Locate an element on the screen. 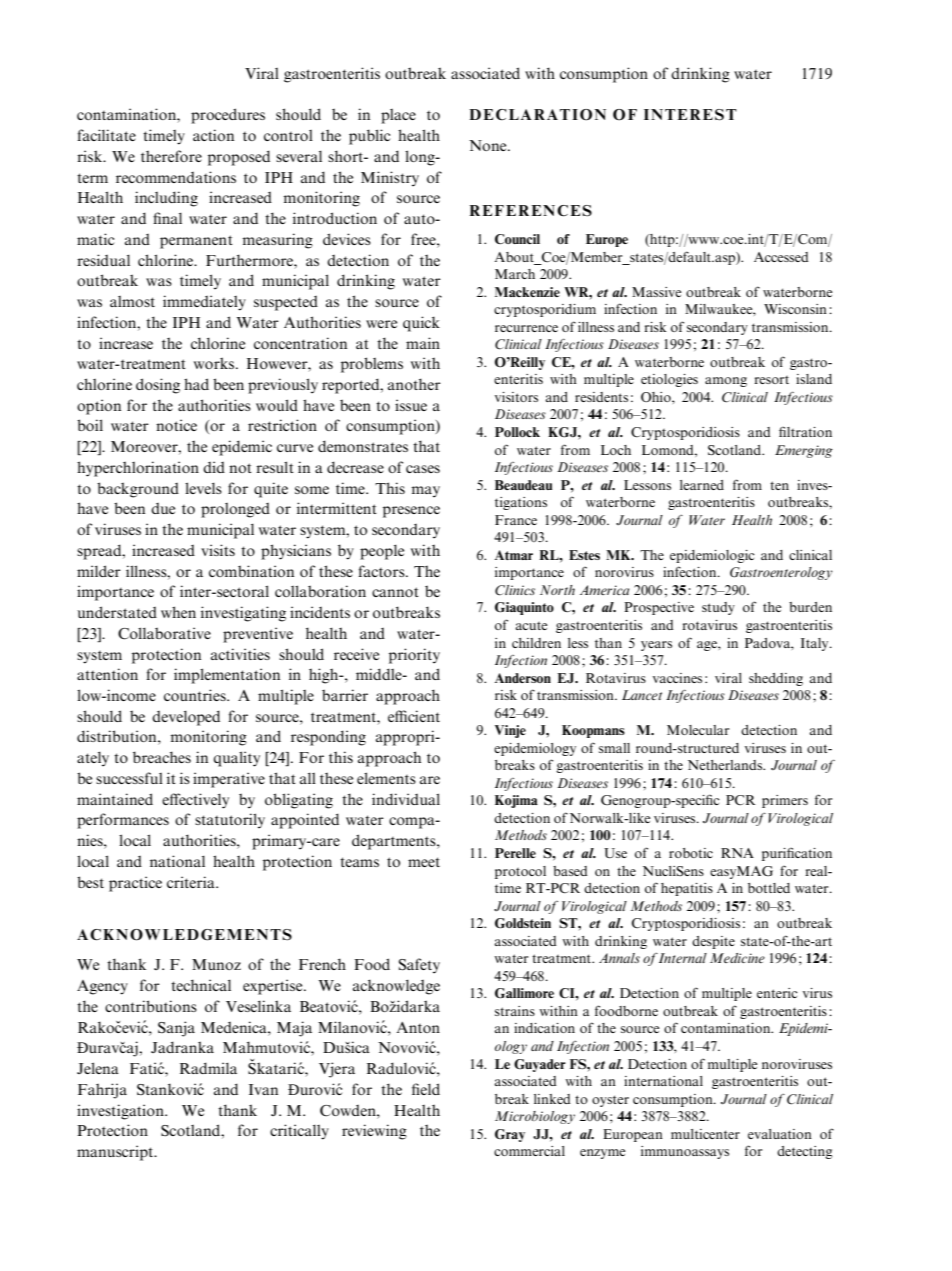 The image size is (952, 1271). None is located at coordinates (489, 145).
